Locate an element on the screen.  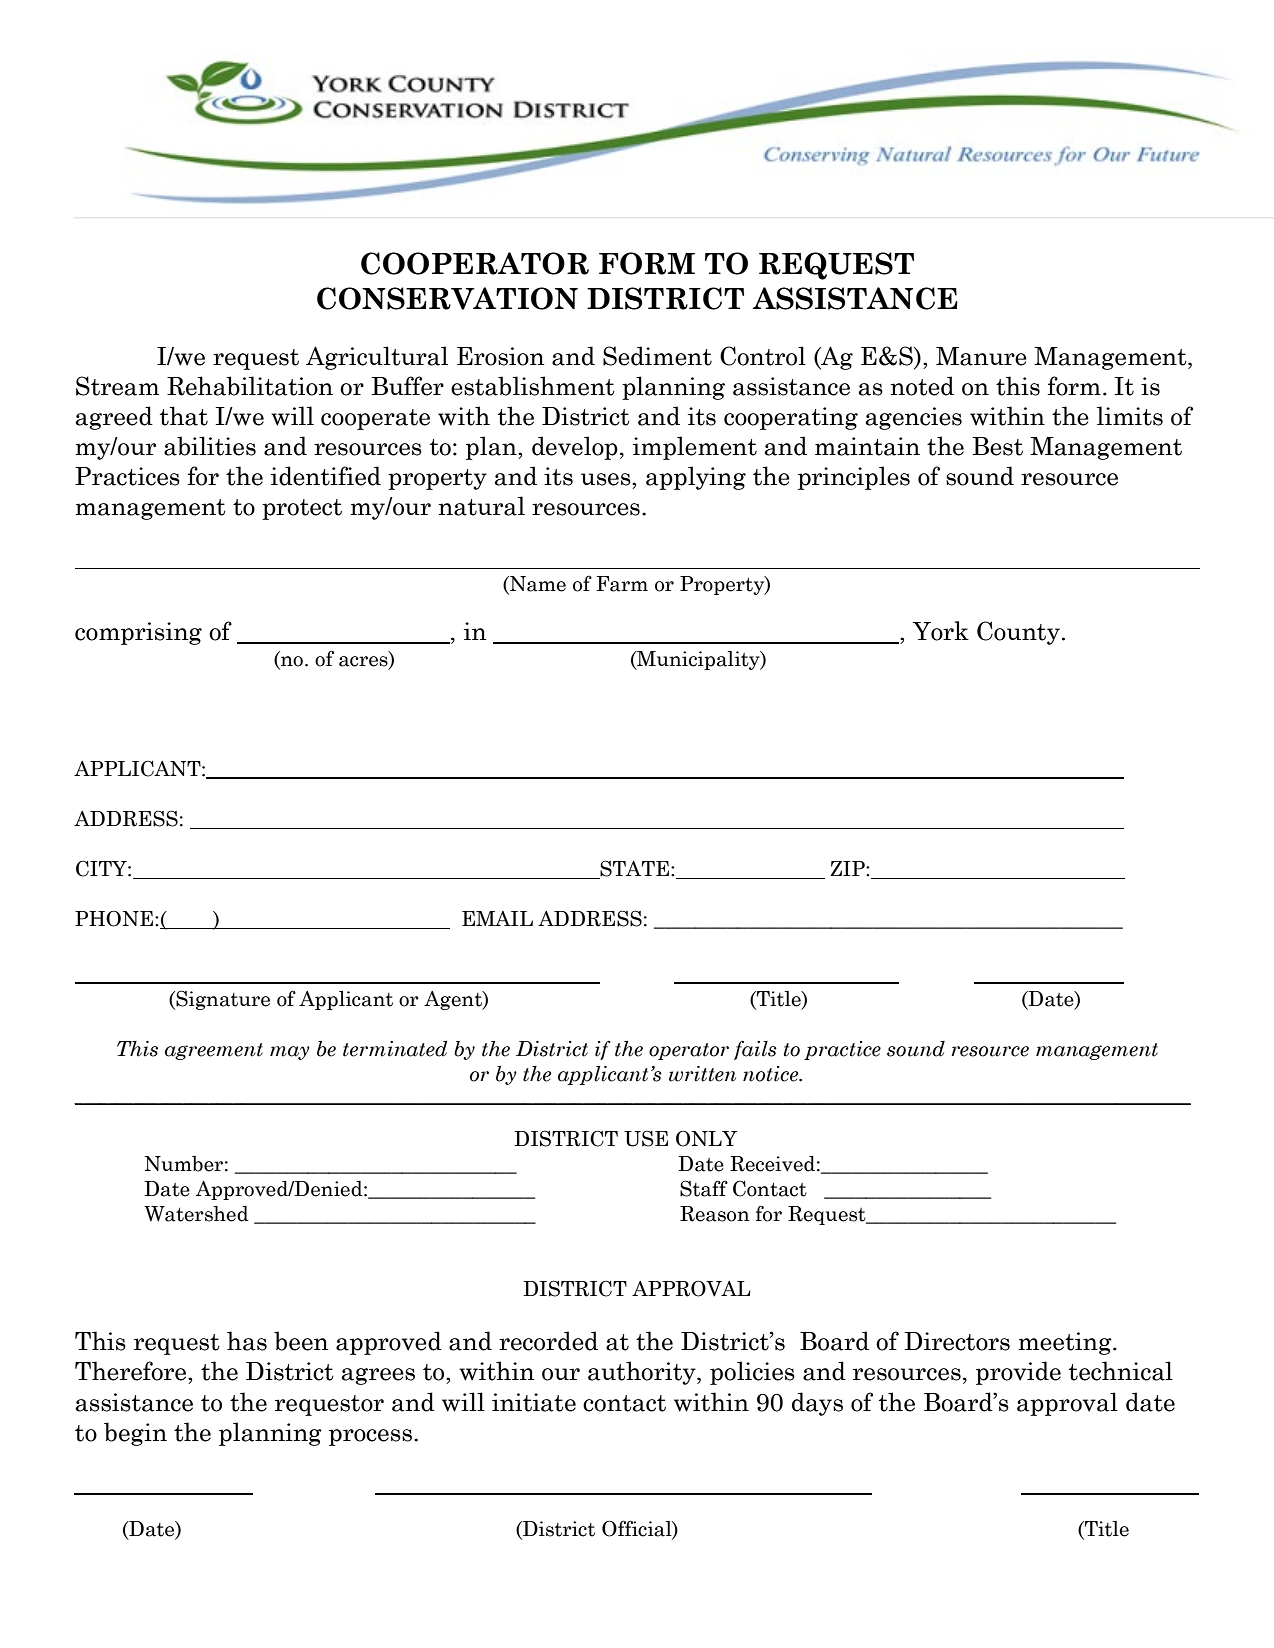
Sediment is located at coordinates (657, 356).
